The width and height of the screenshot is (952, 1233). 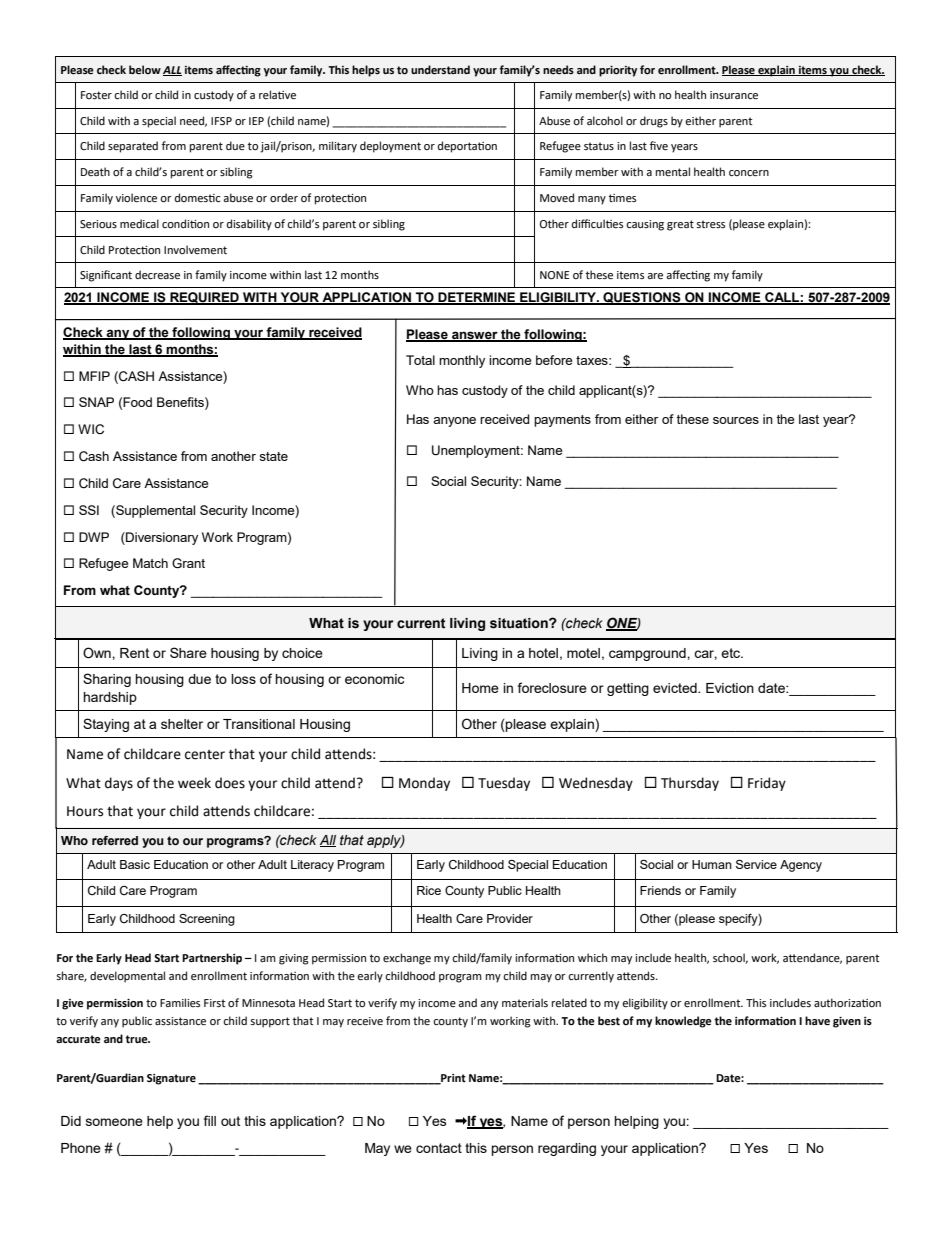 I want to click on contact, so click(x=439, y=1148).
